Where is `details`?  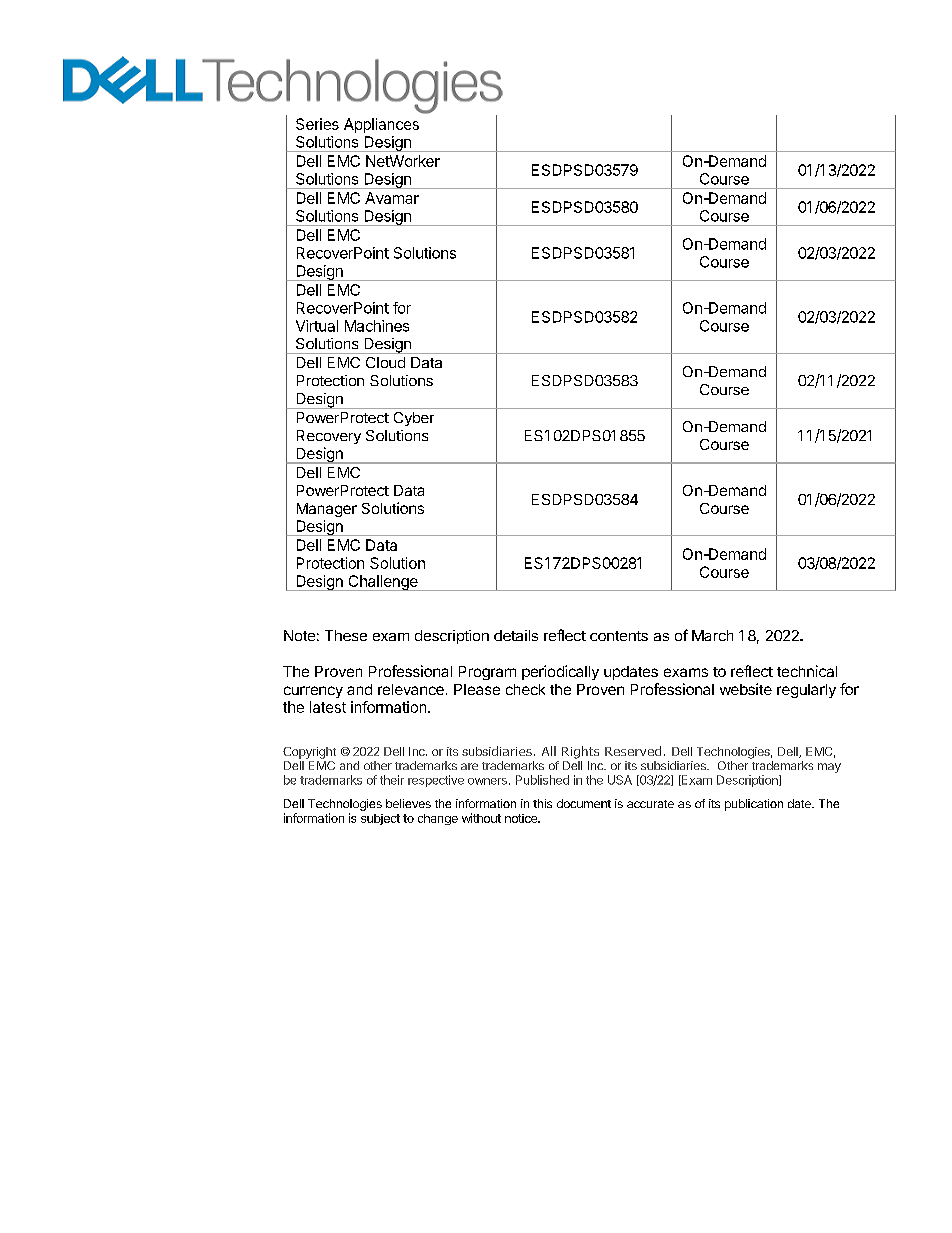
details is located at coordinates (516, 635).
